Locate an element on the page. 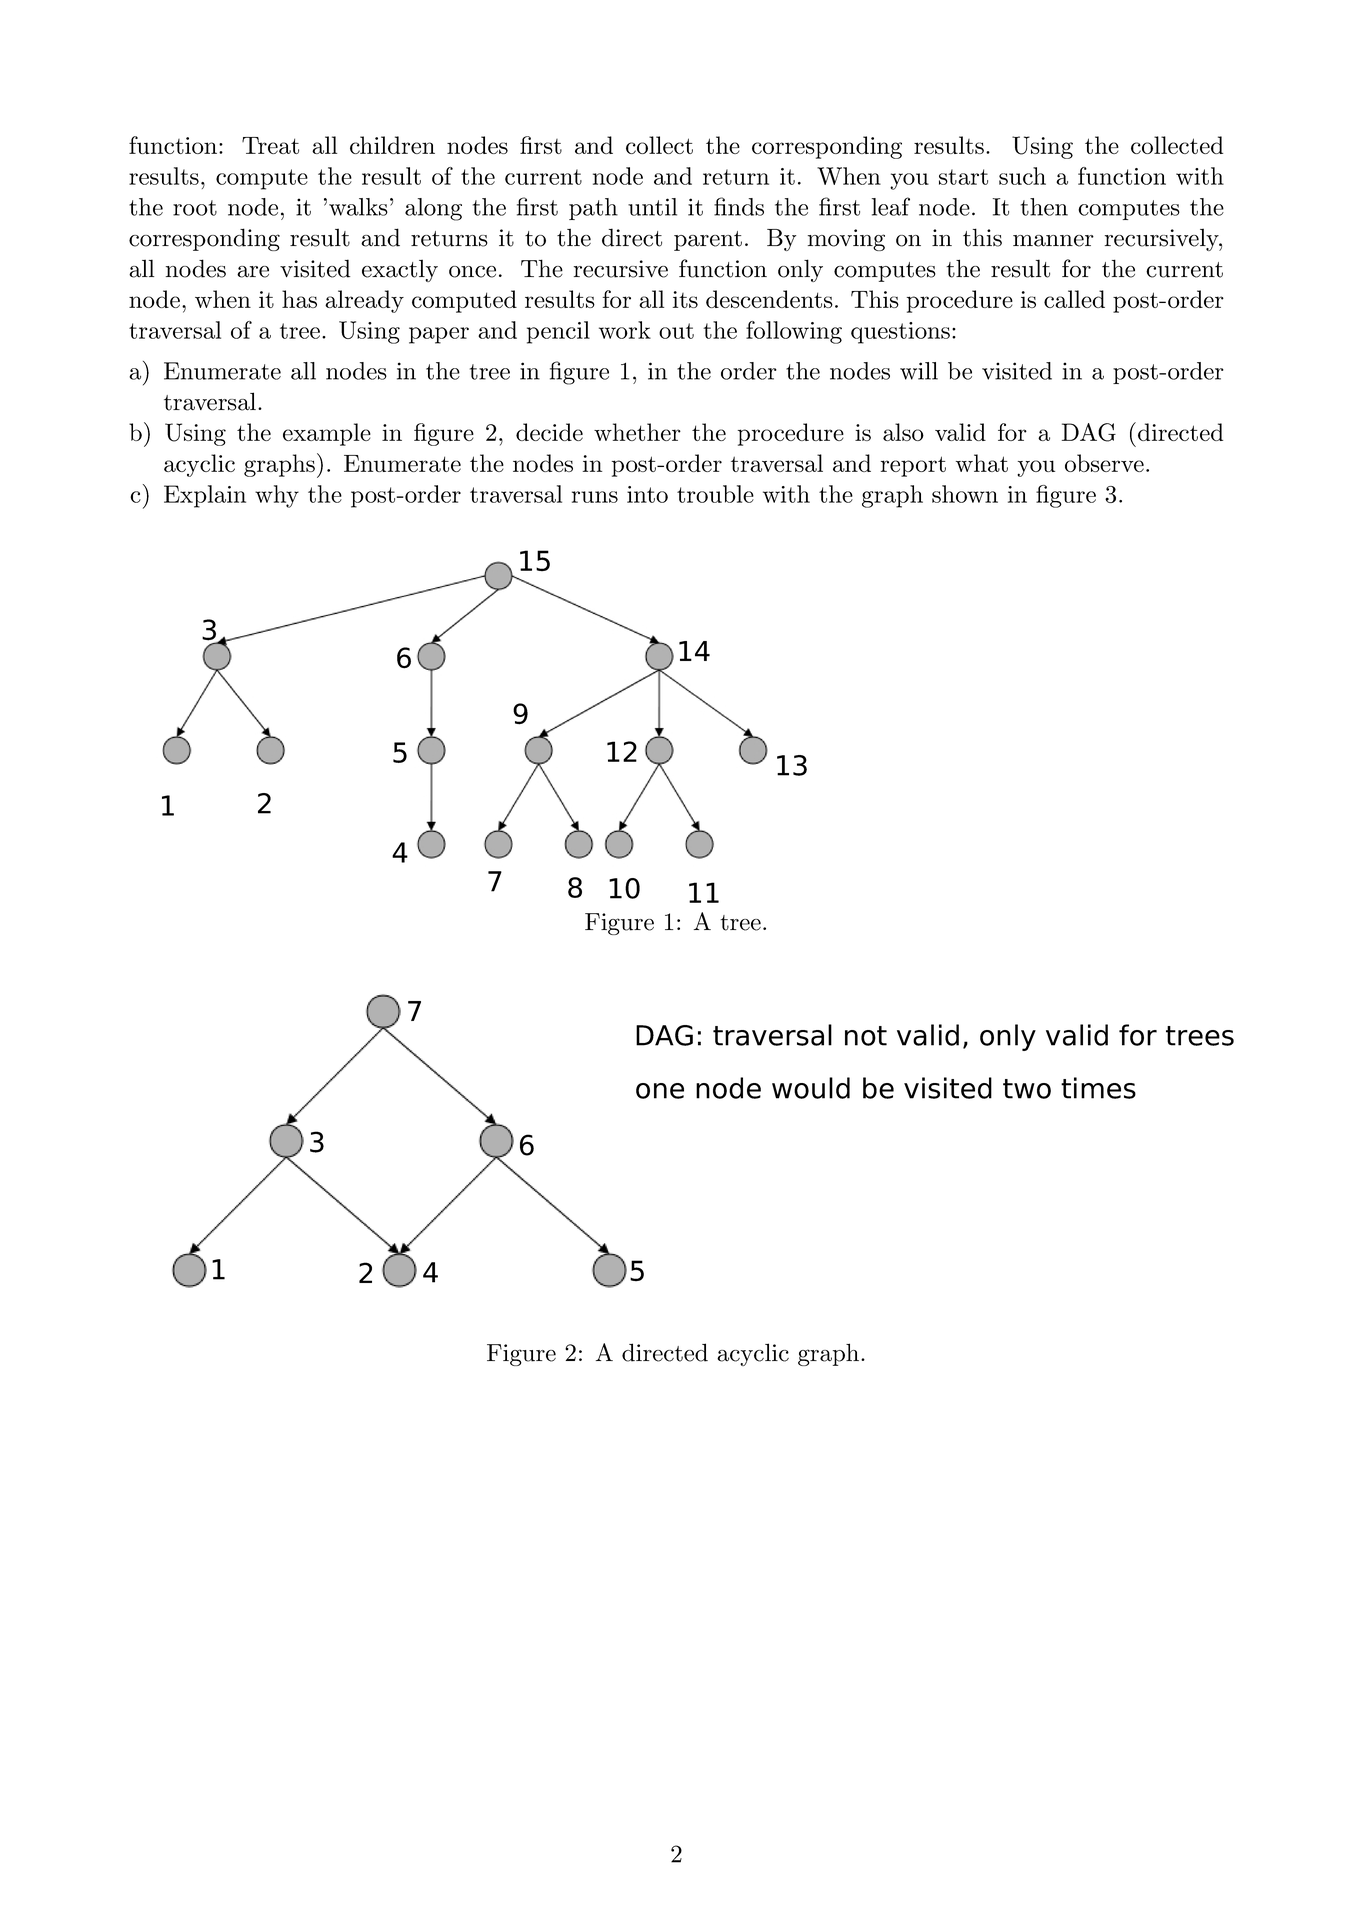  SRI is located at coordinates (660, 1091).
